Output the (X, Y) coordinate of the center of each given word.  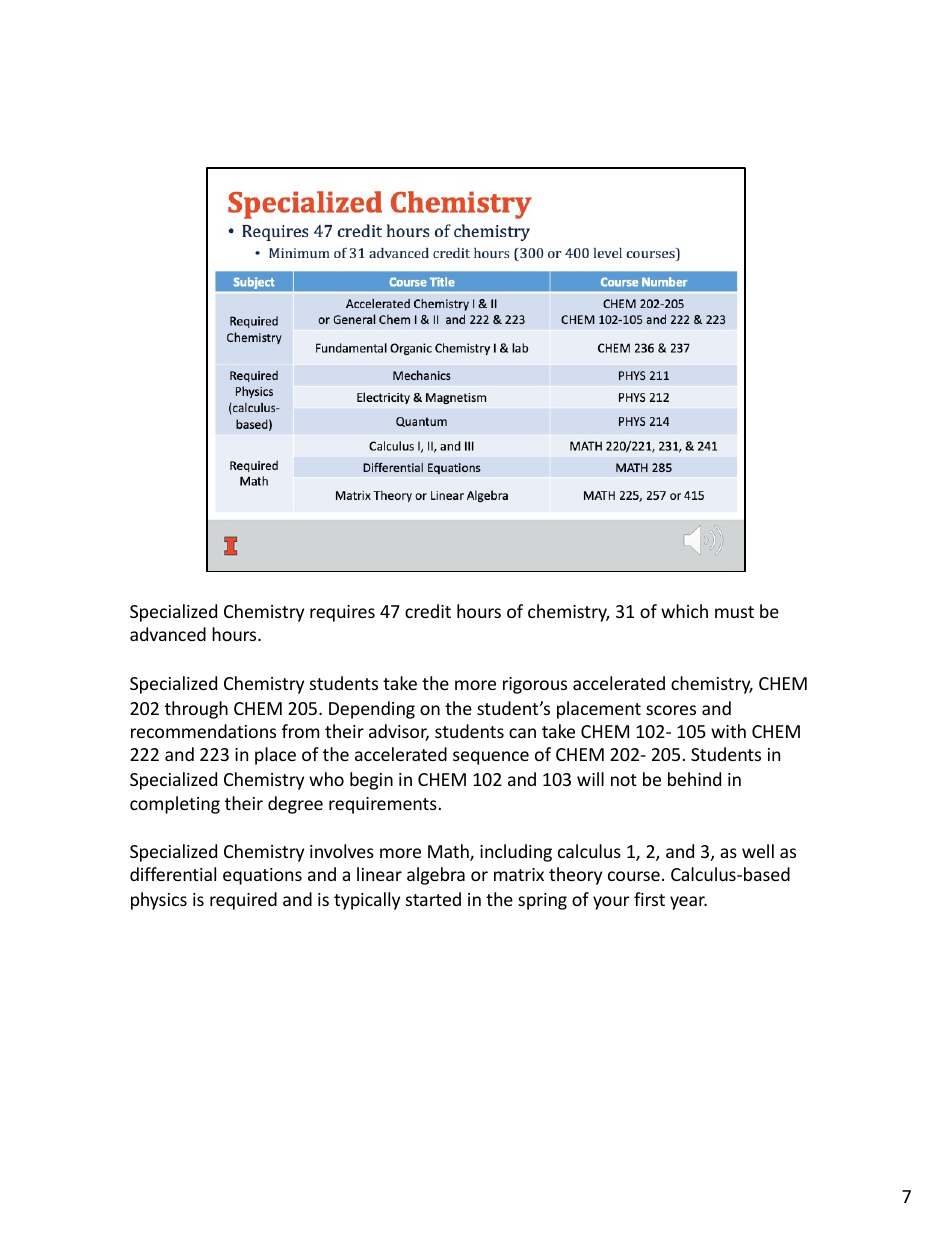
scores (671, 710)
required (243, 901)
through (196, 710)
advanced (168, 634)
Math (449, 852)
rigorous (535, 685)
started (433, 899)
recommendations (203, 731)
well (758, 851)
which (684, 611)
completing (175, 805)
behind (694, 779)
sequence (491, 758)
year (688, 903)
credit (428, 611)
